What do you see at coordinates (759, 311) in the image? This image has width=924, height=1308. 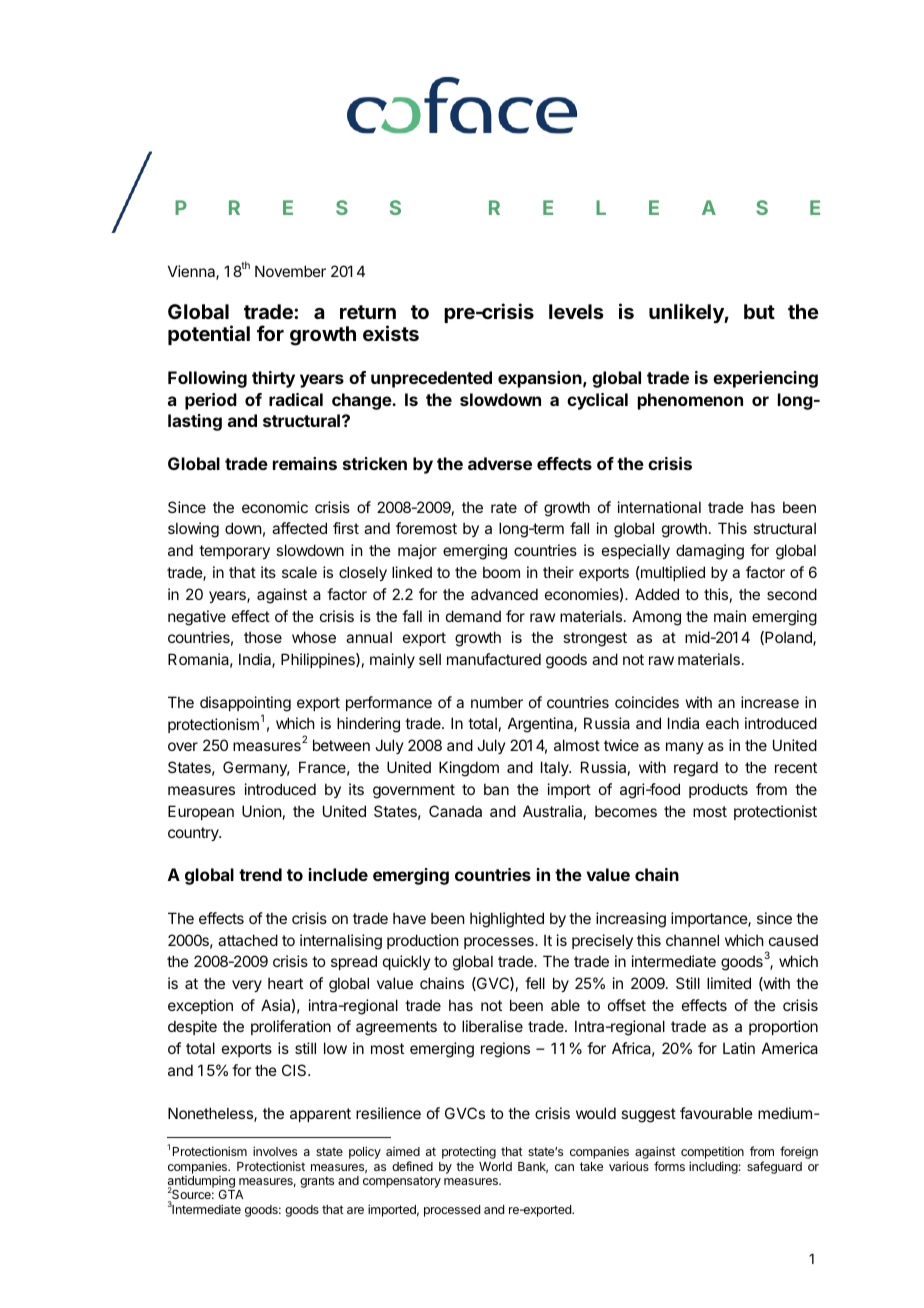 I see `but` at bounding box center [759, 311].
